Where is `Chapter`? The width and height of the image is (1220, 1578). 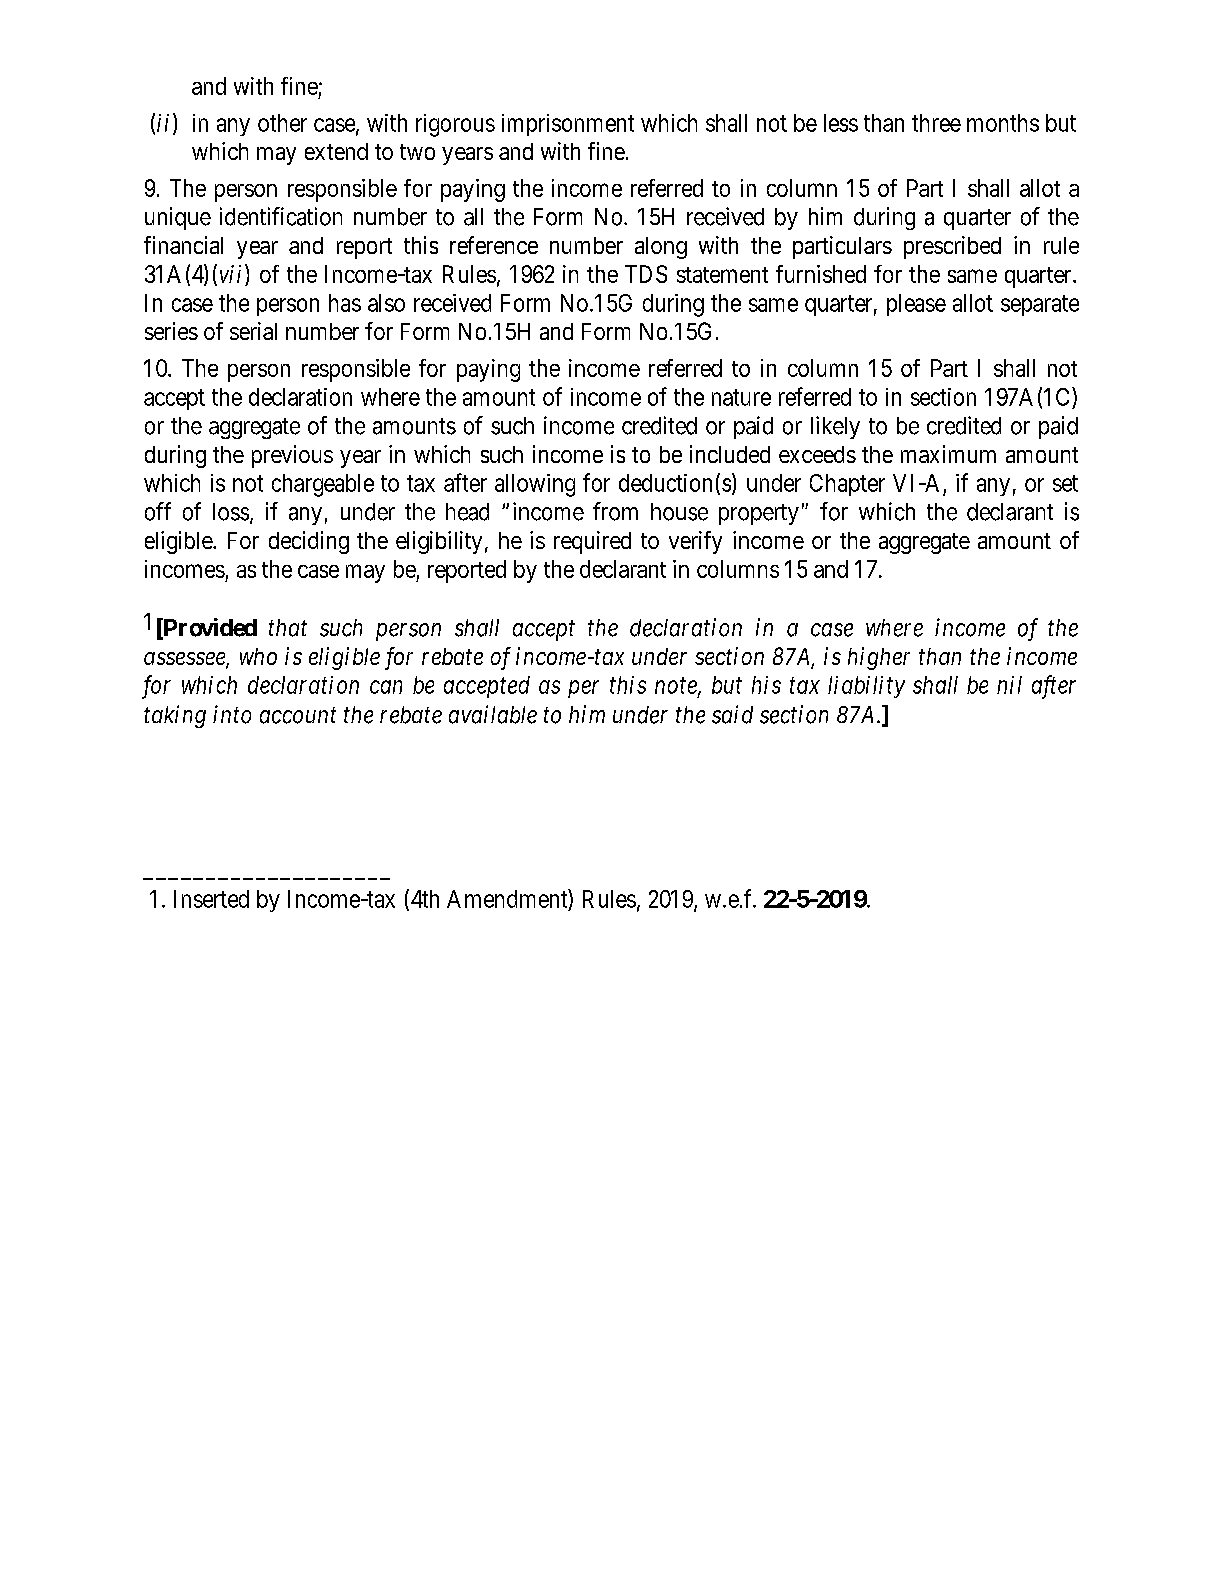
Chapter is located at coordinates (847, 485).
